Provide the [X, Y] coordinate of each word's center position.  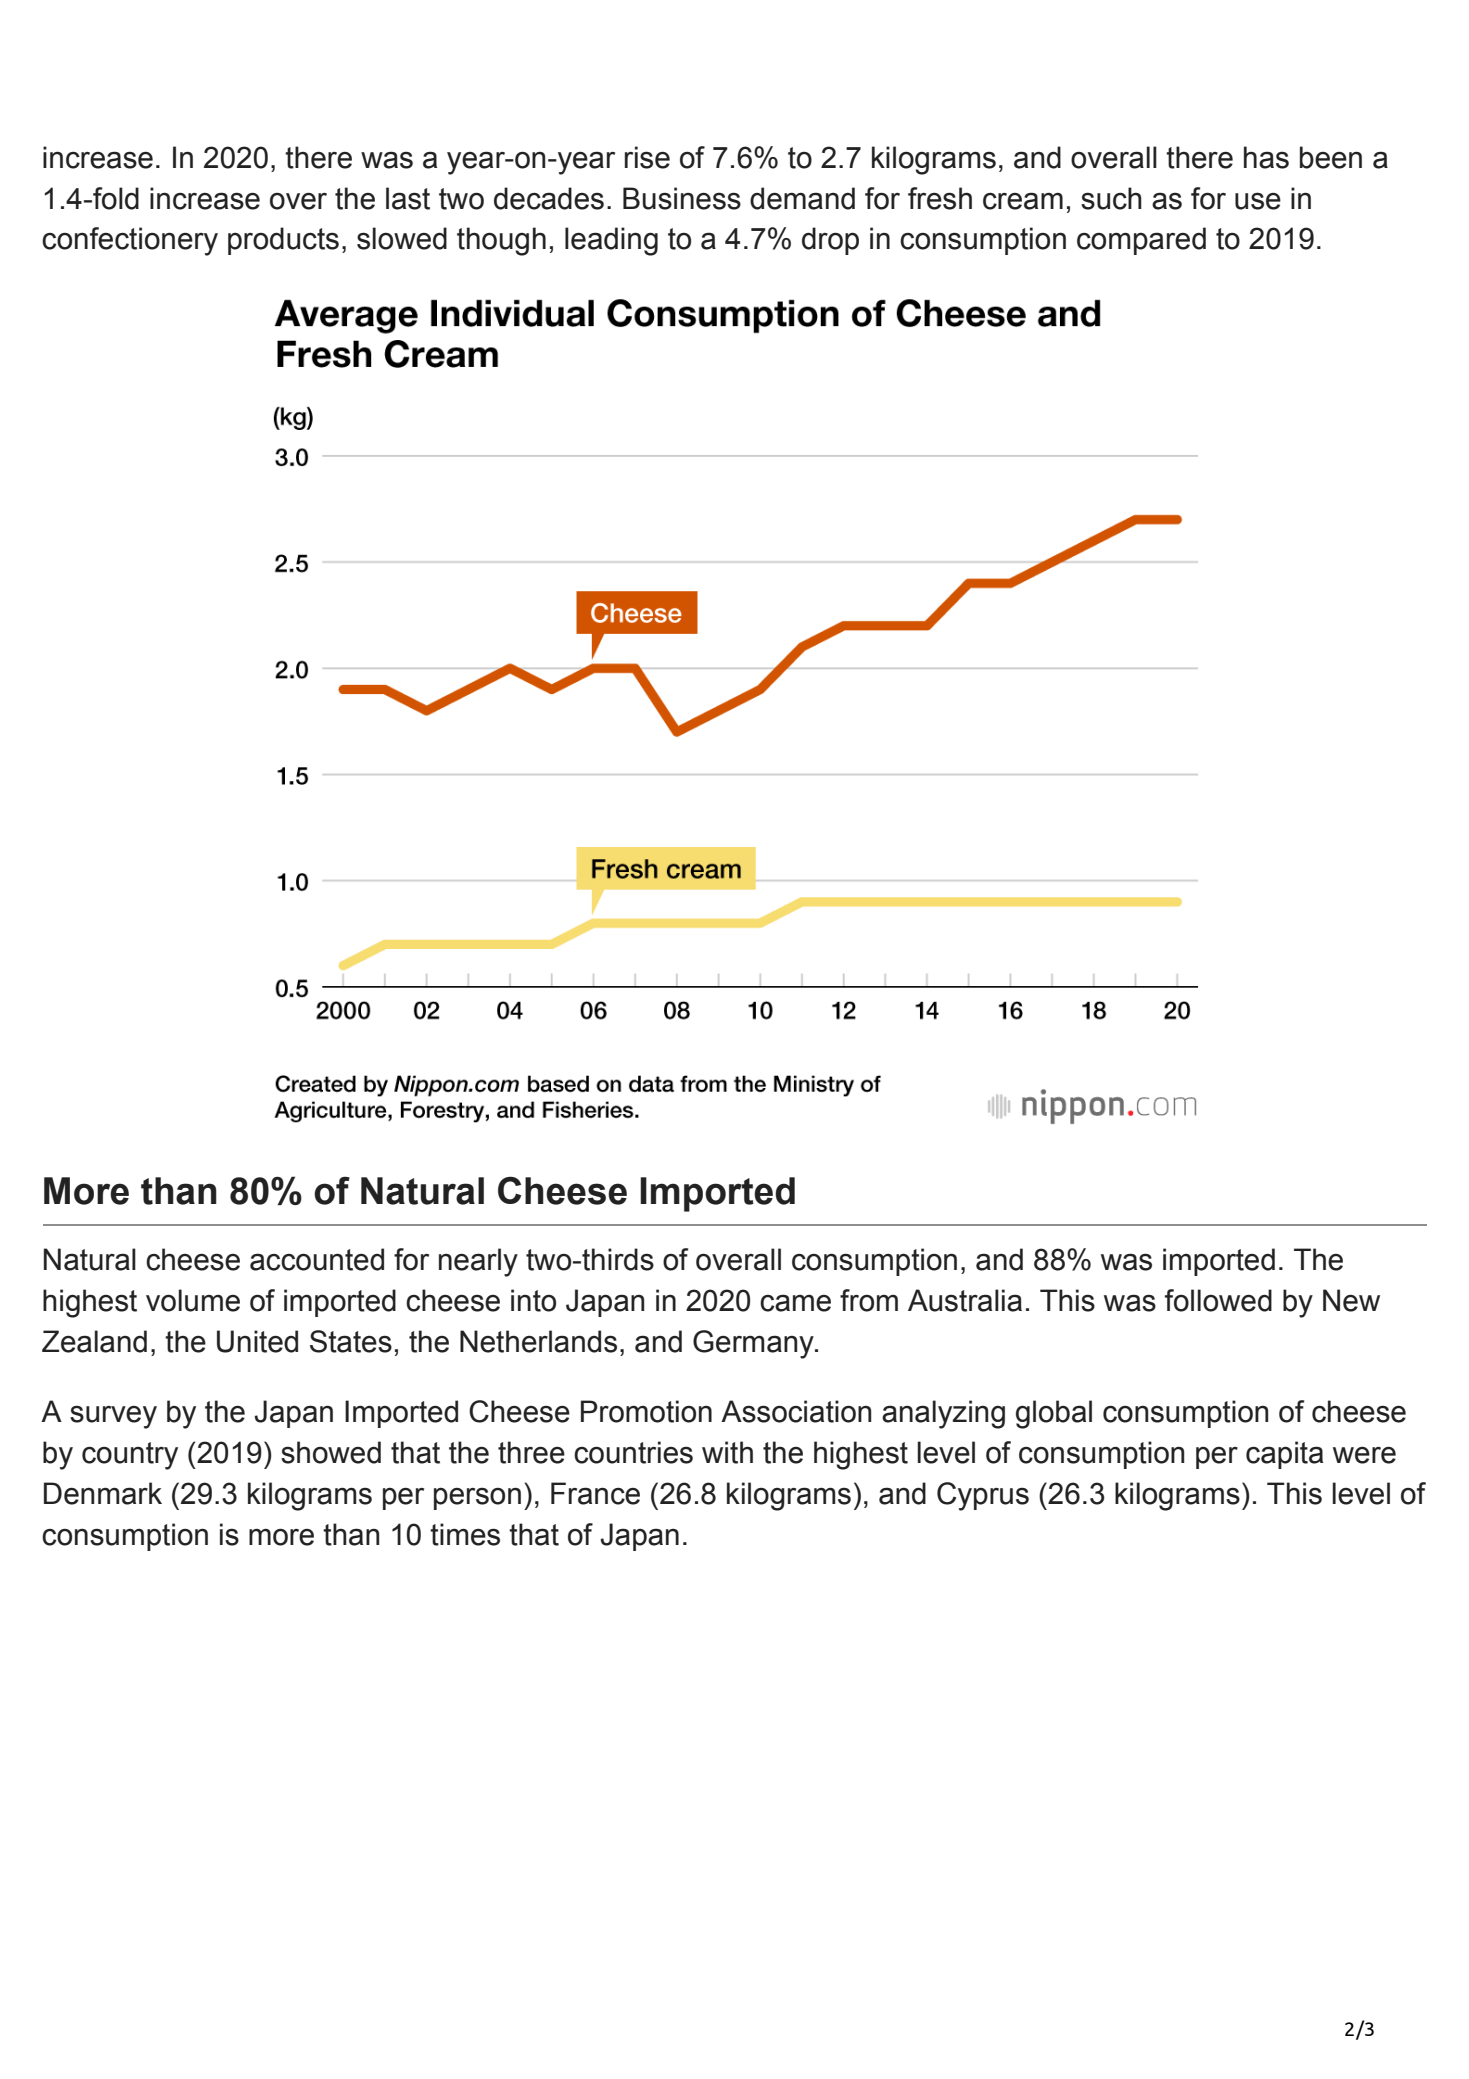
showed [331, 1452]
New [1351, 1300]
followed [1218, 1300]
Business [682, 198]
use [1258, 201]
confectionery [130, 241]
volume [193, 1300]
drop [830, 241]
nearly [478, 1262]
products [283, 241]
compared [1141, 241]
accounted [317, 1259]
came [795, 1303]
